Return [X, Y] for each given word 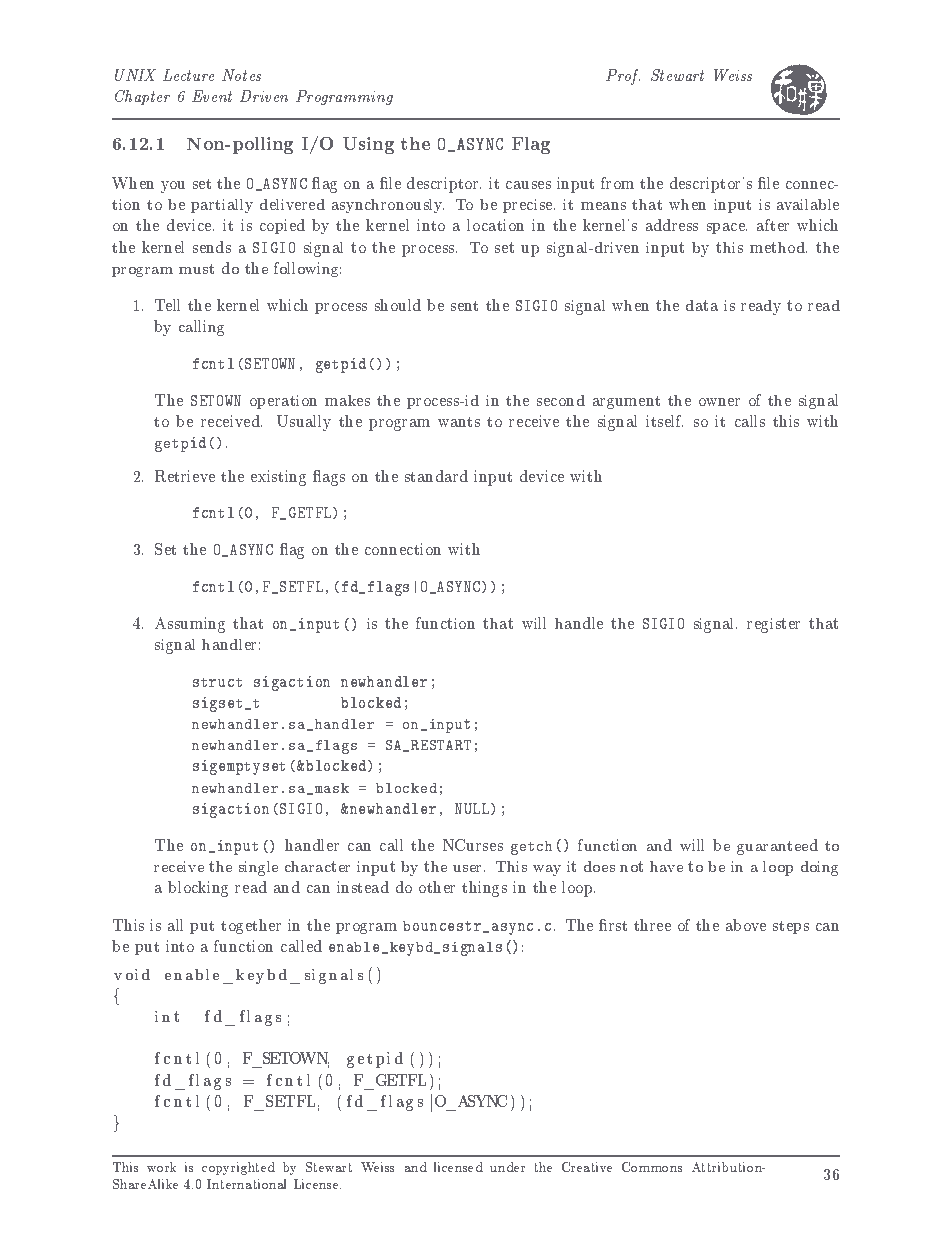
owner [719, 402]
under [507, 1167]
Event [212, 96]
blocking [198, 889]
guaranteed [777, 847]
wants [459, 422]
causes [528, 185]
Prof [623, 77]
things [484, 889]
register [773, 625]
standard [436, 476]
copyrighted [238, 1168]
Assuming [190, 625]
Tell [167, 305]
